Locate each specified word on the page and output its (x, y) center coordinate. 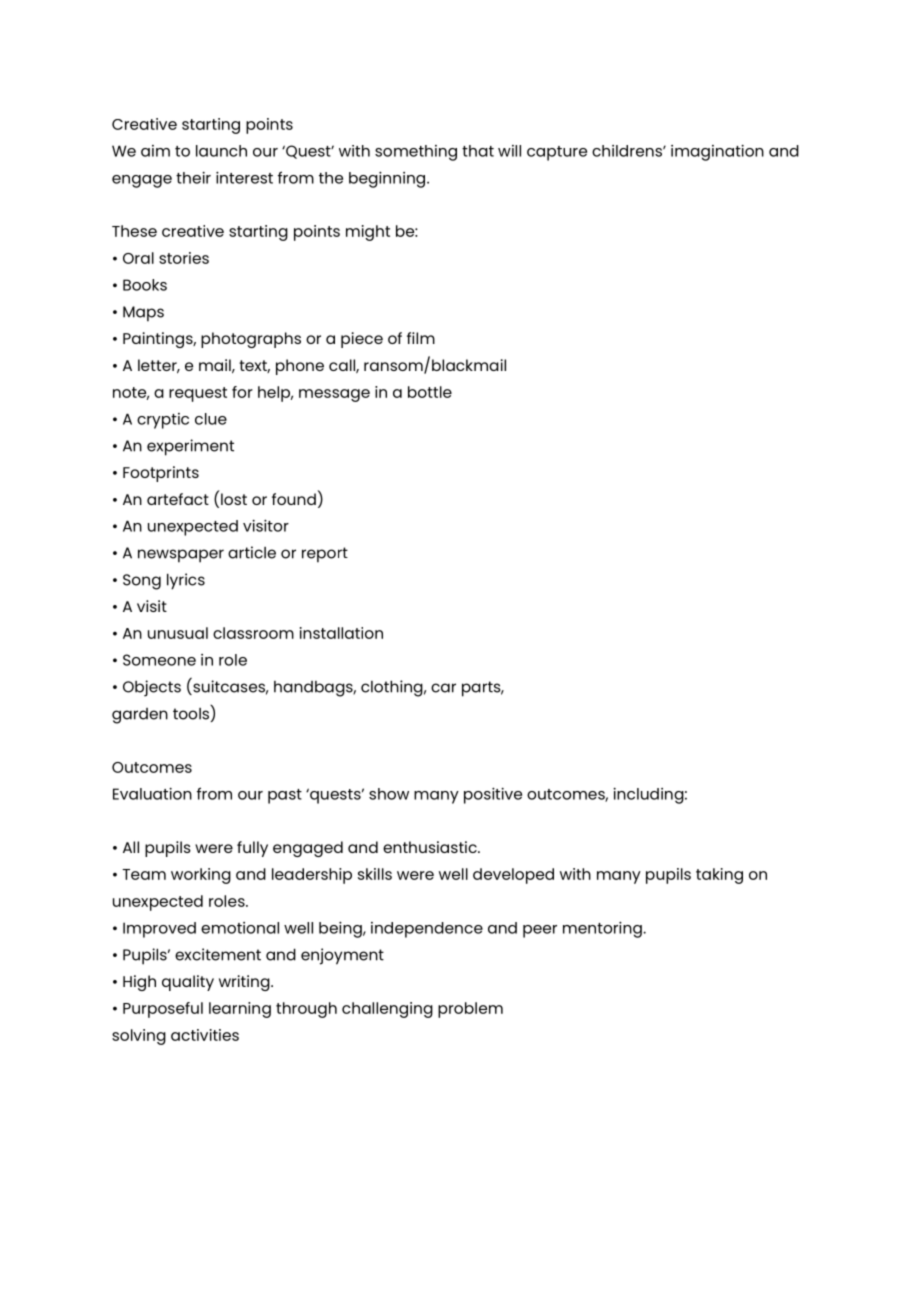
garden (140, 716)
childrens (628, 151)
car (443, 688)
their (193, 178)
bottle (430, 392)
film (421, 338)
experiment (190, 447)
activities (205, 1035)
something (416, 153)
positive (493, 795)
